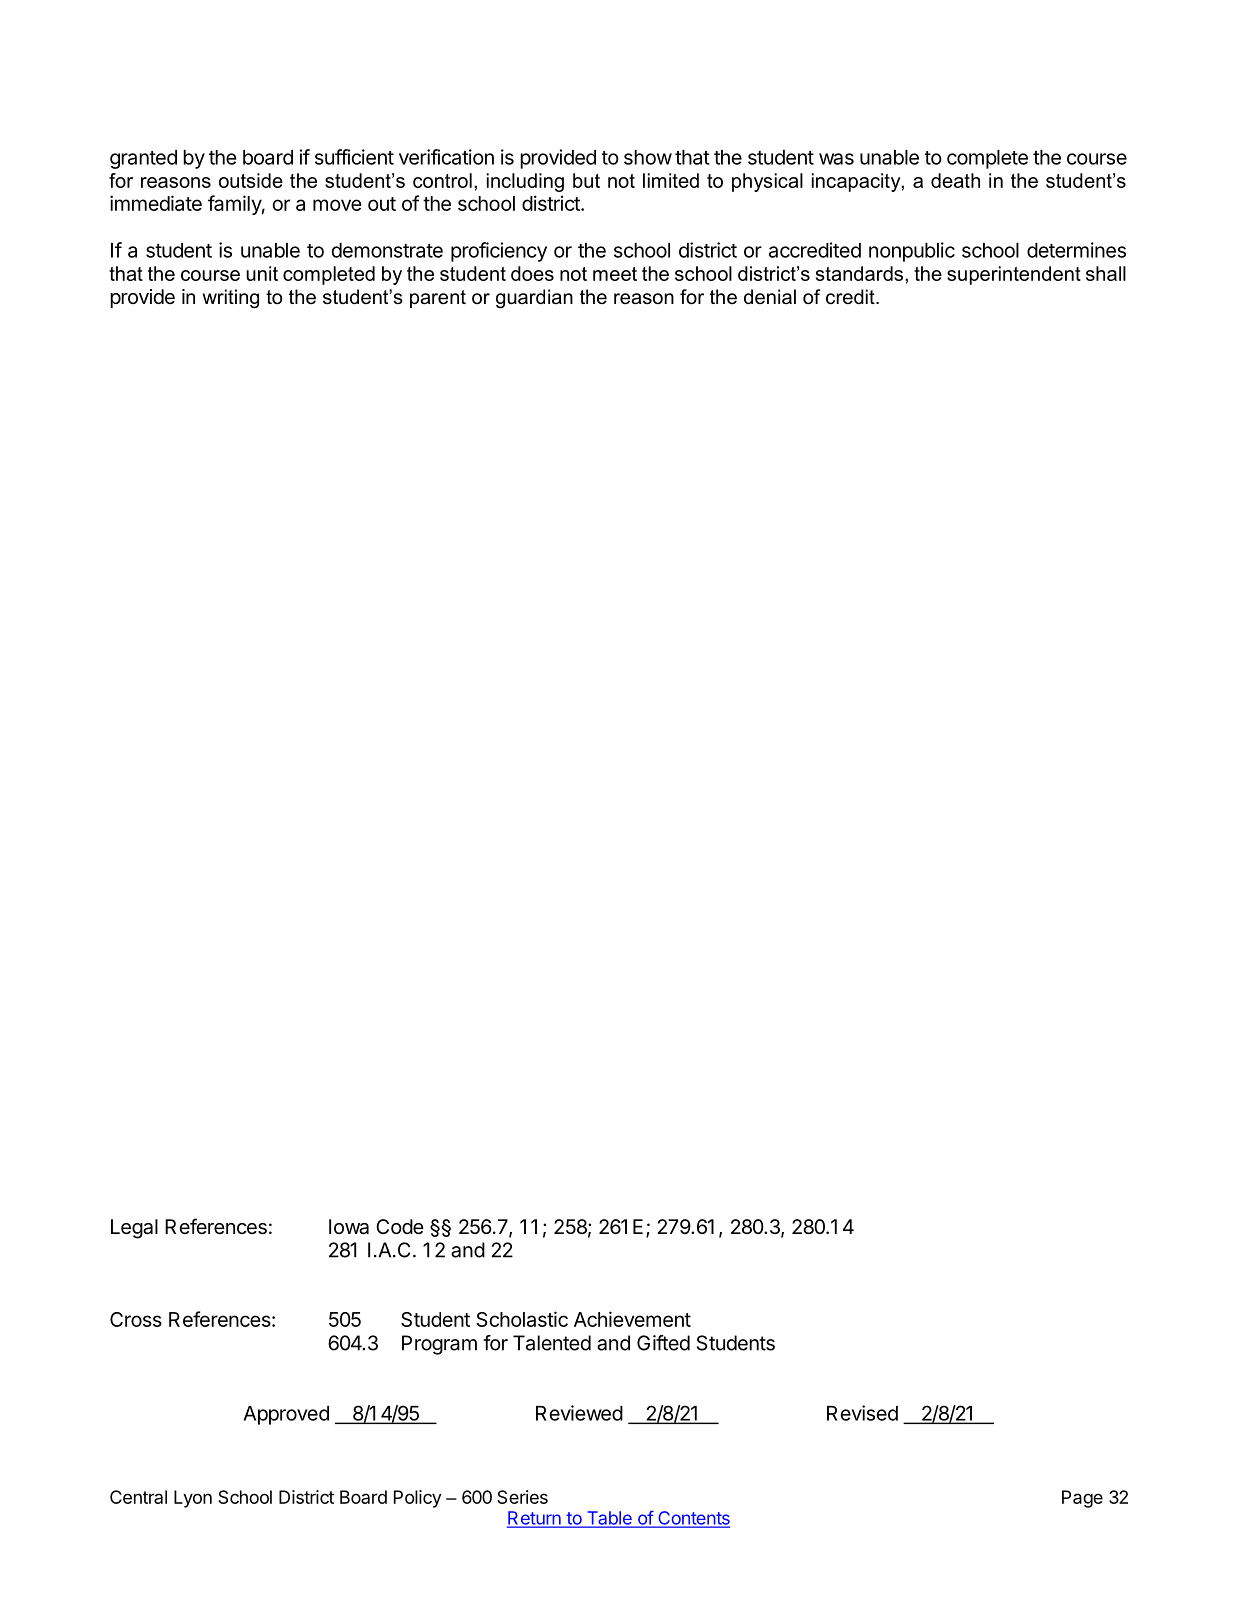 The width and height of the document is (1237, 1601). I want to click on Table, so click(609, 1519).
